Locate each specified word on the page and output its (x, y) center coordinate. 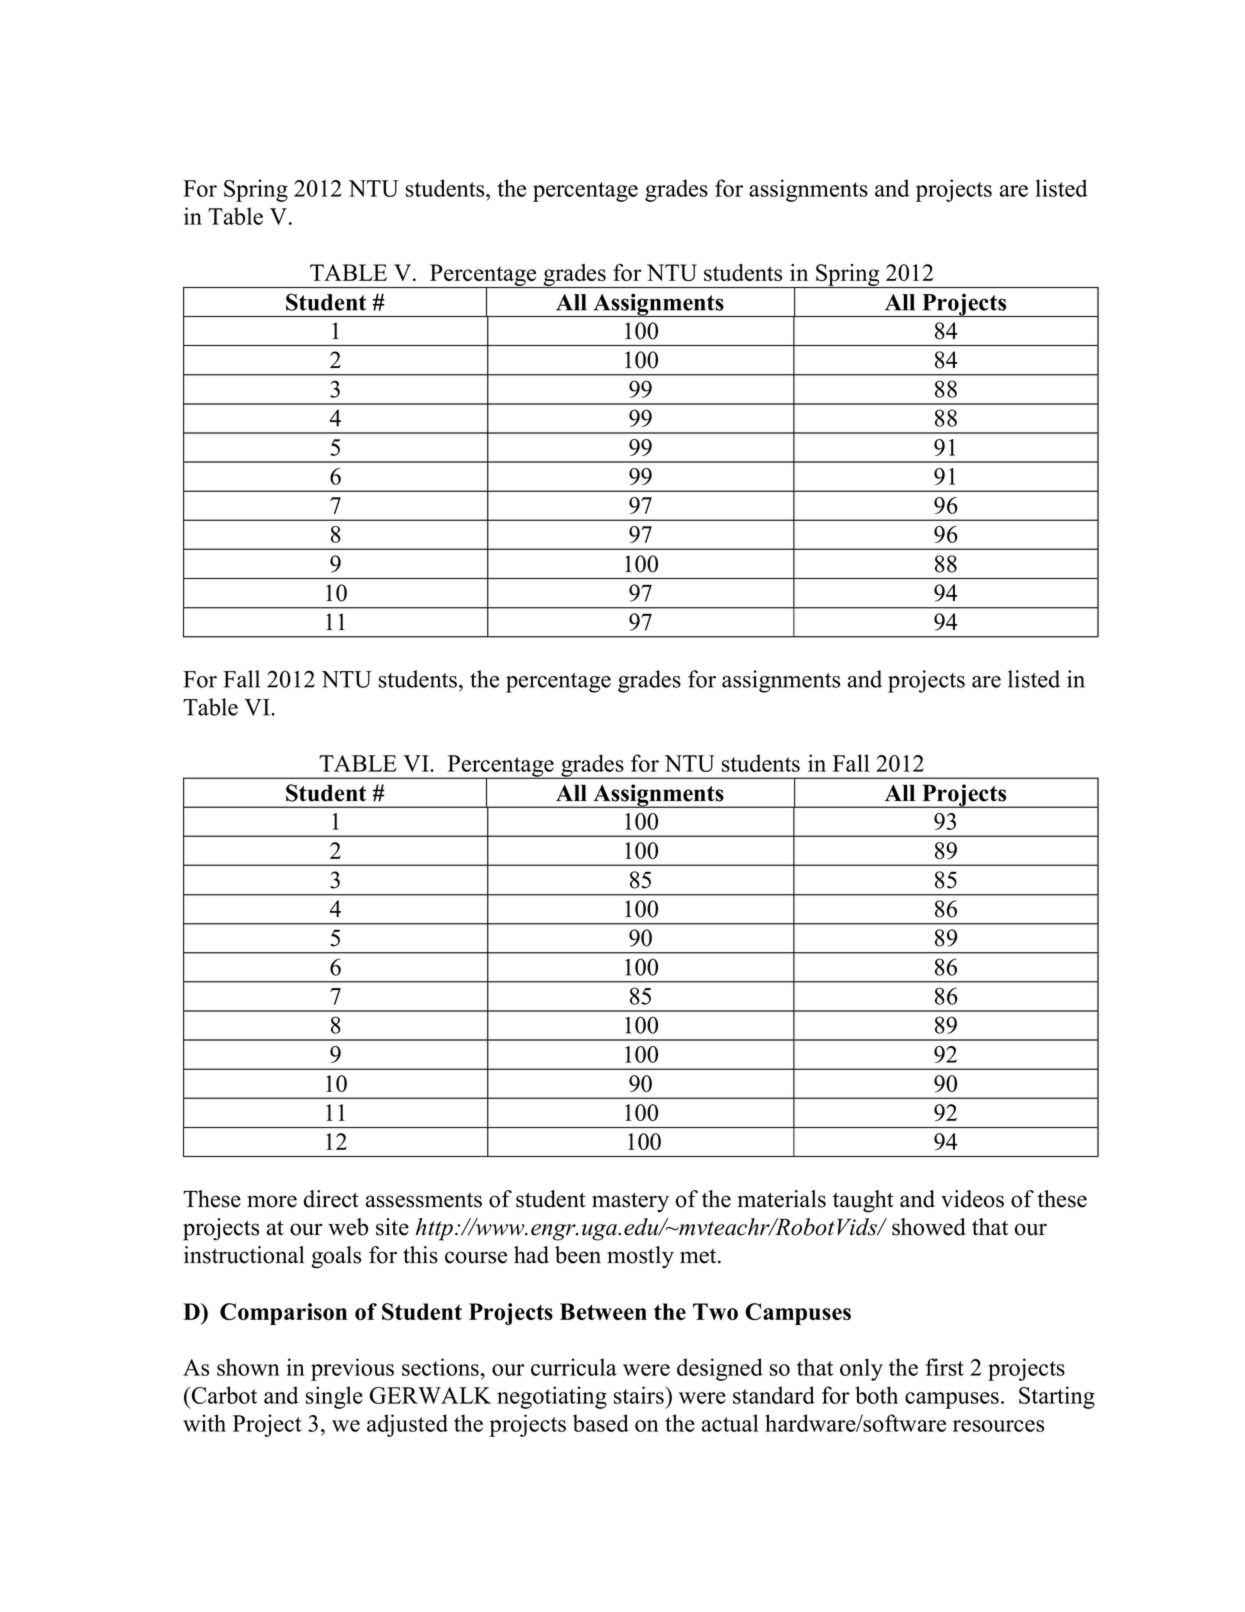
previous (352, 1369)
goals (336, 1257)
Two (715, 1311)
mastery (630, 1202)
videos (972, 1199)
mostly (640, 1257)
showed (929, 1227)
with (204, 1423)
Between (603, 1311)
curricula (574, 1367)
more (272, 1201)
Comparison (283, 1314)
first (945, 1367)
